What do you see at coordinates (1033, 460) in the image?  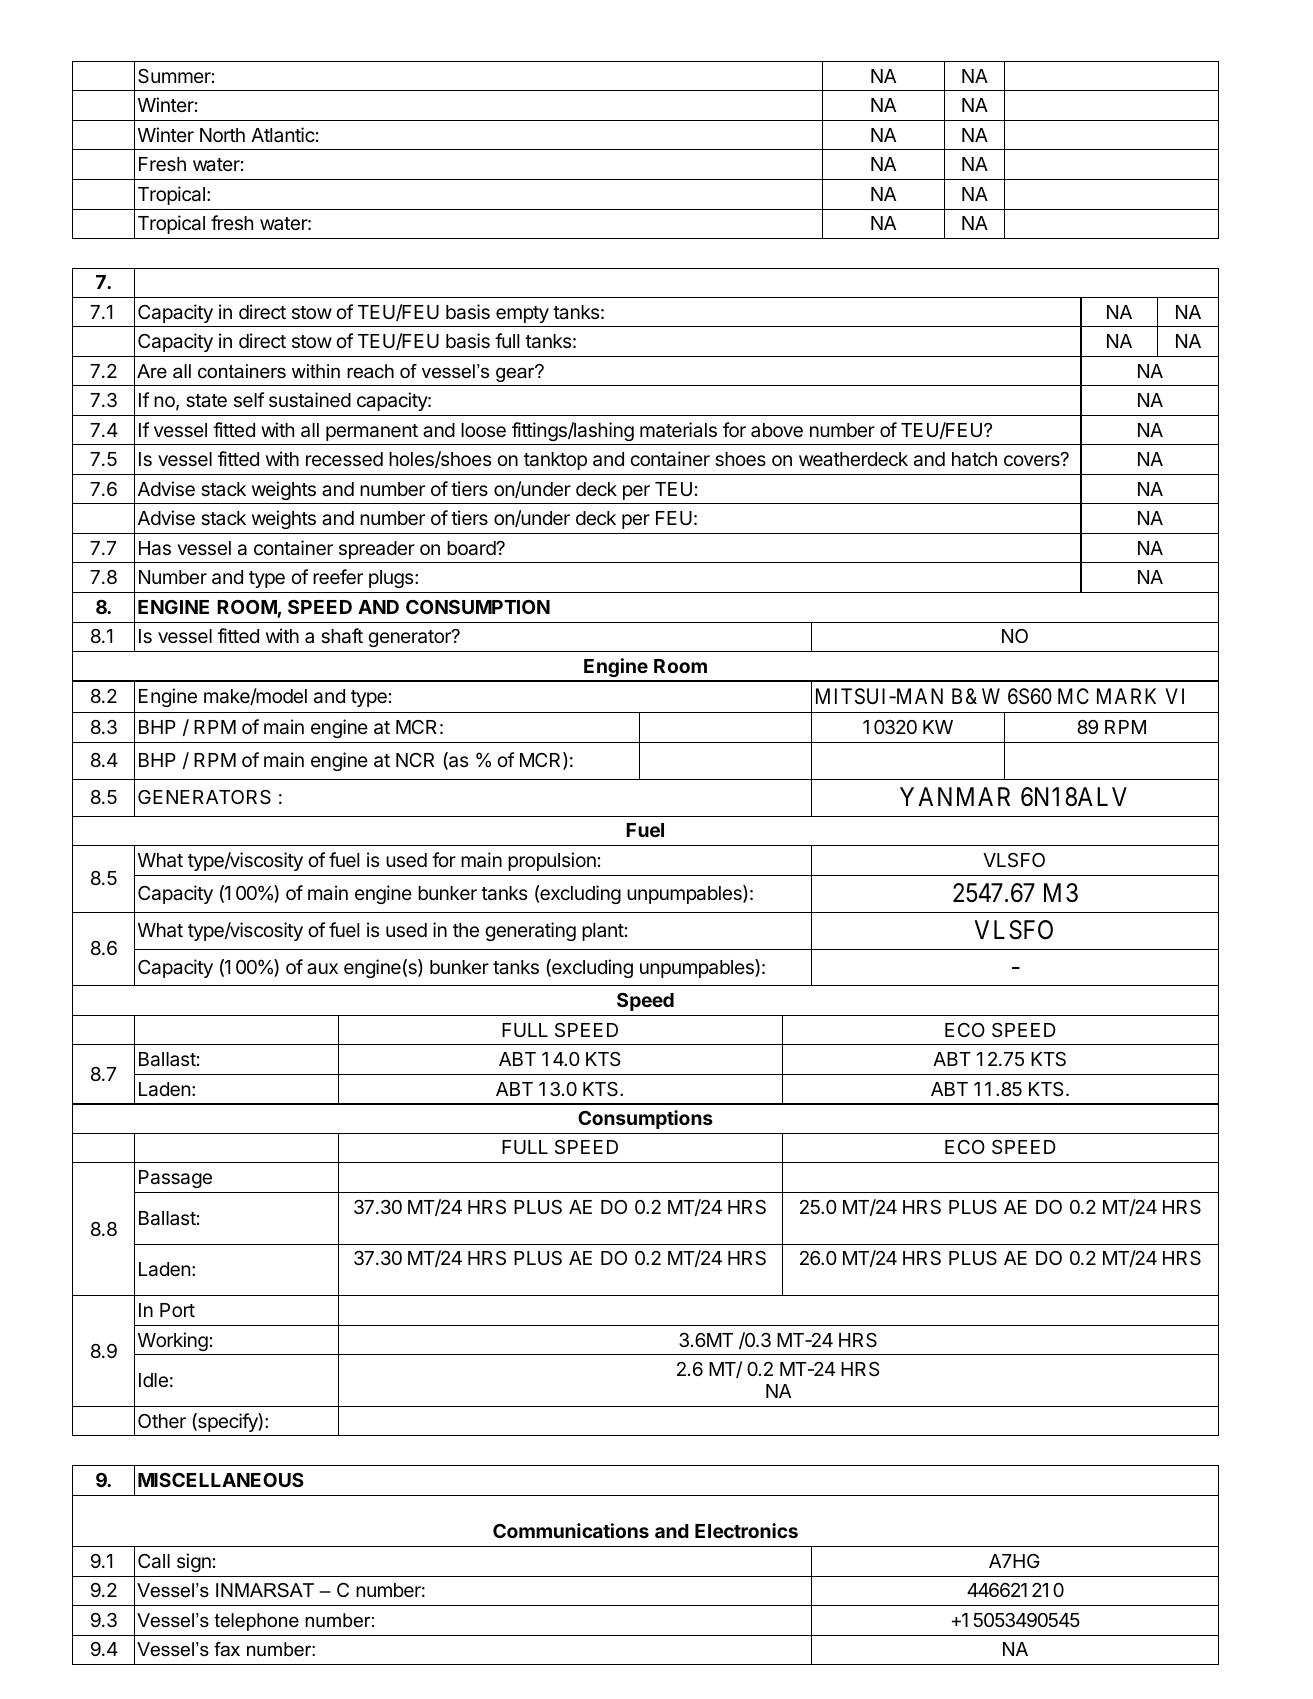 I see `covers` at bounding box center [1033, 460].
